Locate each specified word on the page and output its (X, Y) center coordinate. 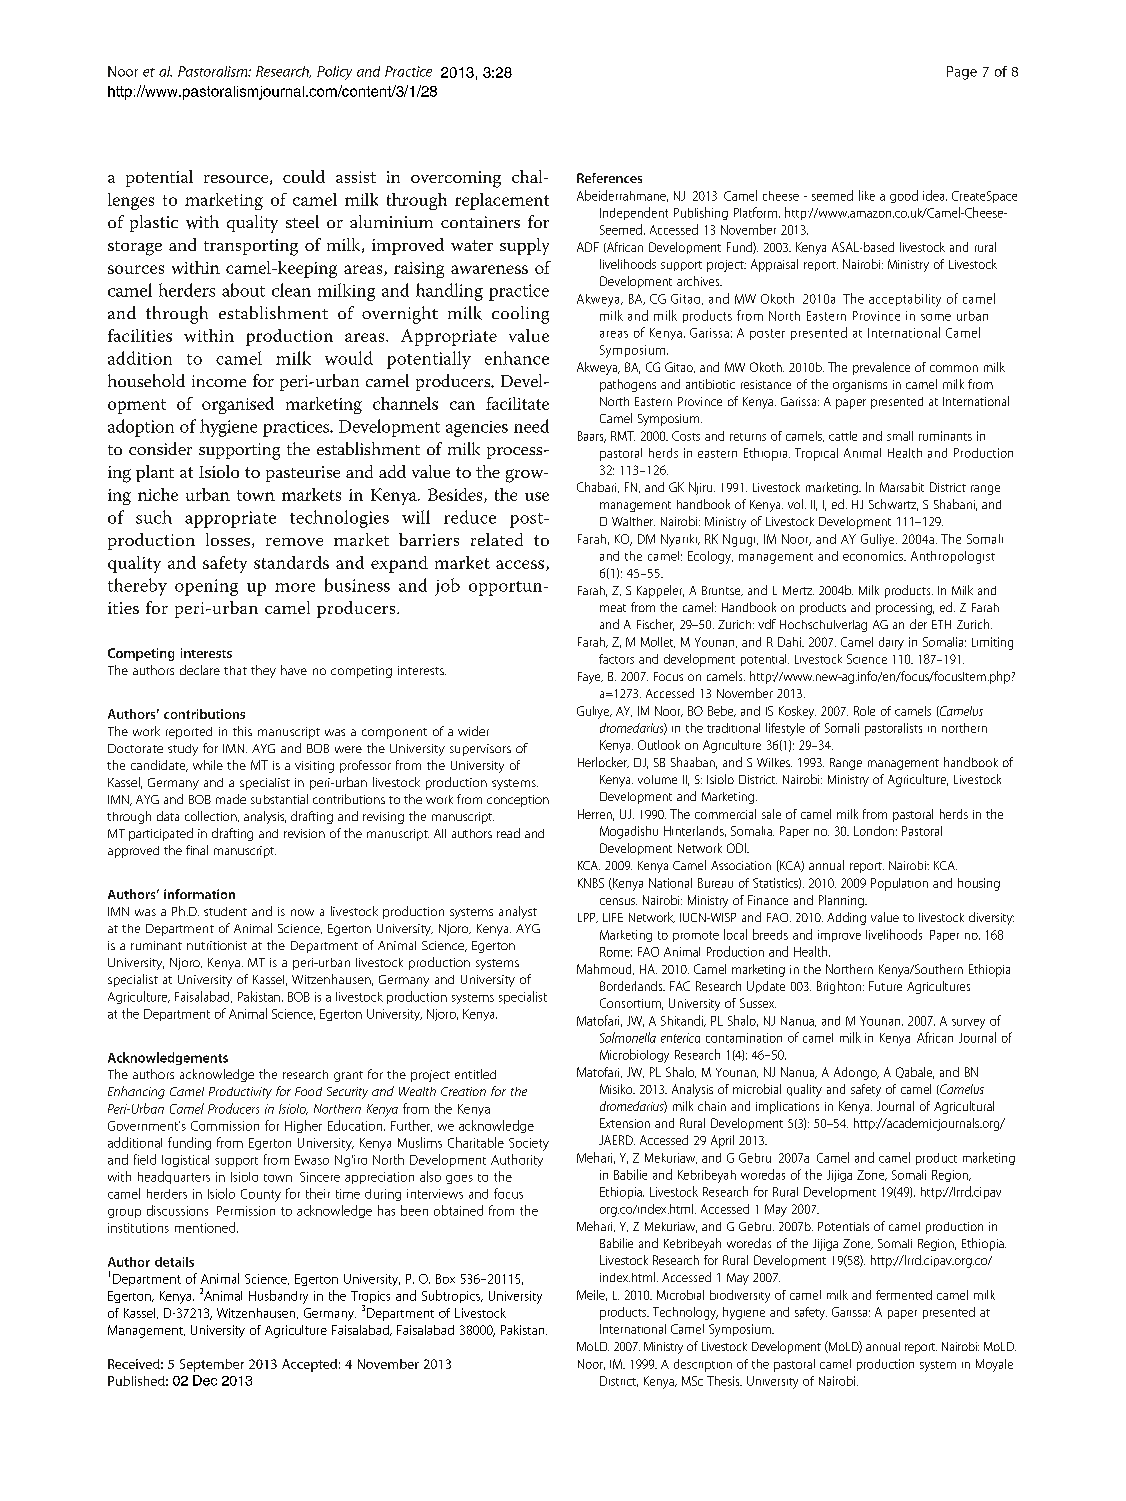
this (242, 731)
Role (864, 711)
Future (885, 986)
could (304, 176)
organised (238, 405)
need (531, 426)
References (609, 178)
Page (962, 73)
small (900, 436)
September (212, 1365)
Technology (685, 1313)
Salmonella (628, 1037)
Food (308, 1091)
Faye (590, 678)
